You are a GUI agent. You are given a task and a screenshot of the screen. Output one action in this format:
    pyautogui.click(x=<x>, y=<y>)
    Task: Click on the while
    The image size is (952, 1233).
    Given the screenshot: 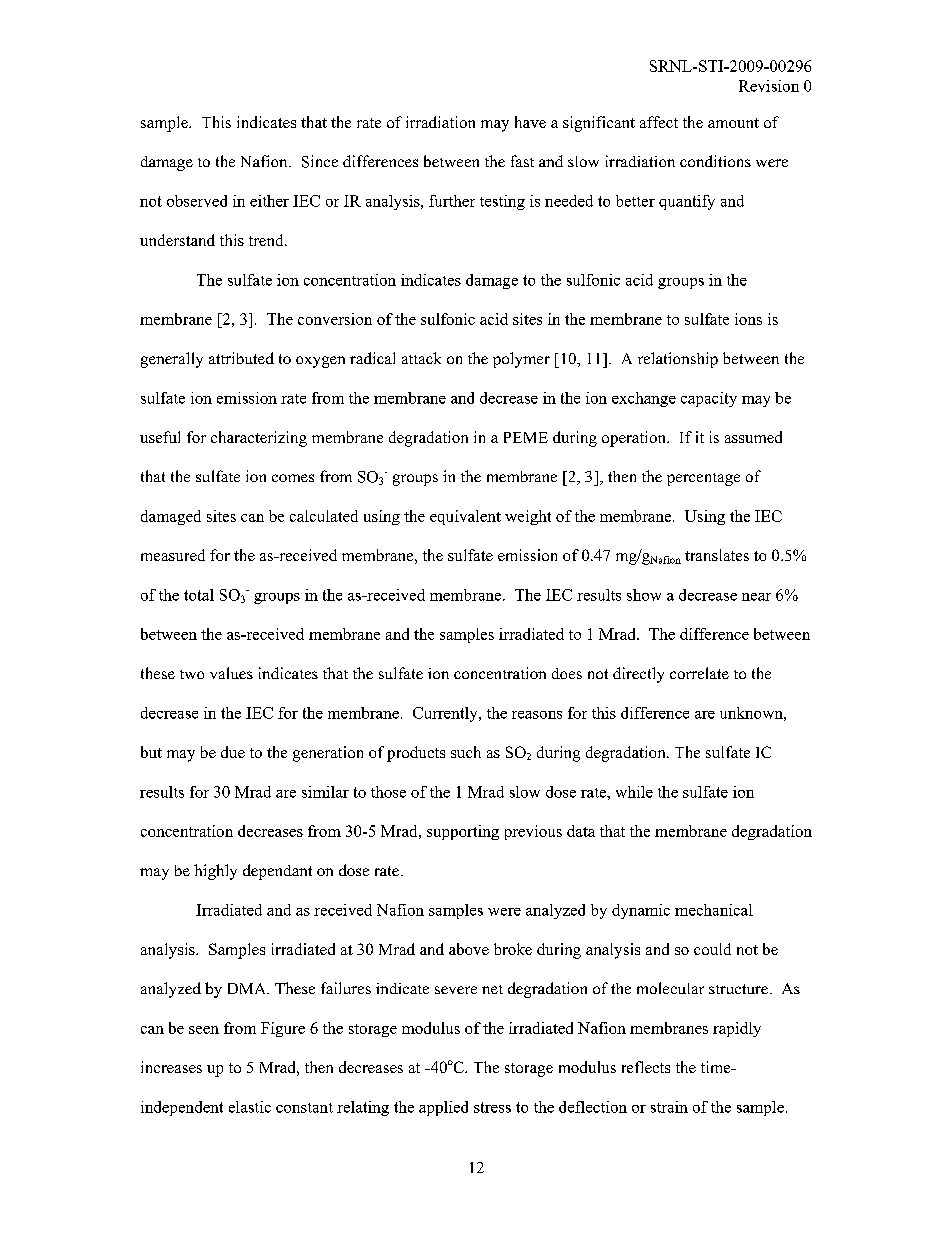 What is the action you would take?
    pyautogui.click(x=634, y=792)
